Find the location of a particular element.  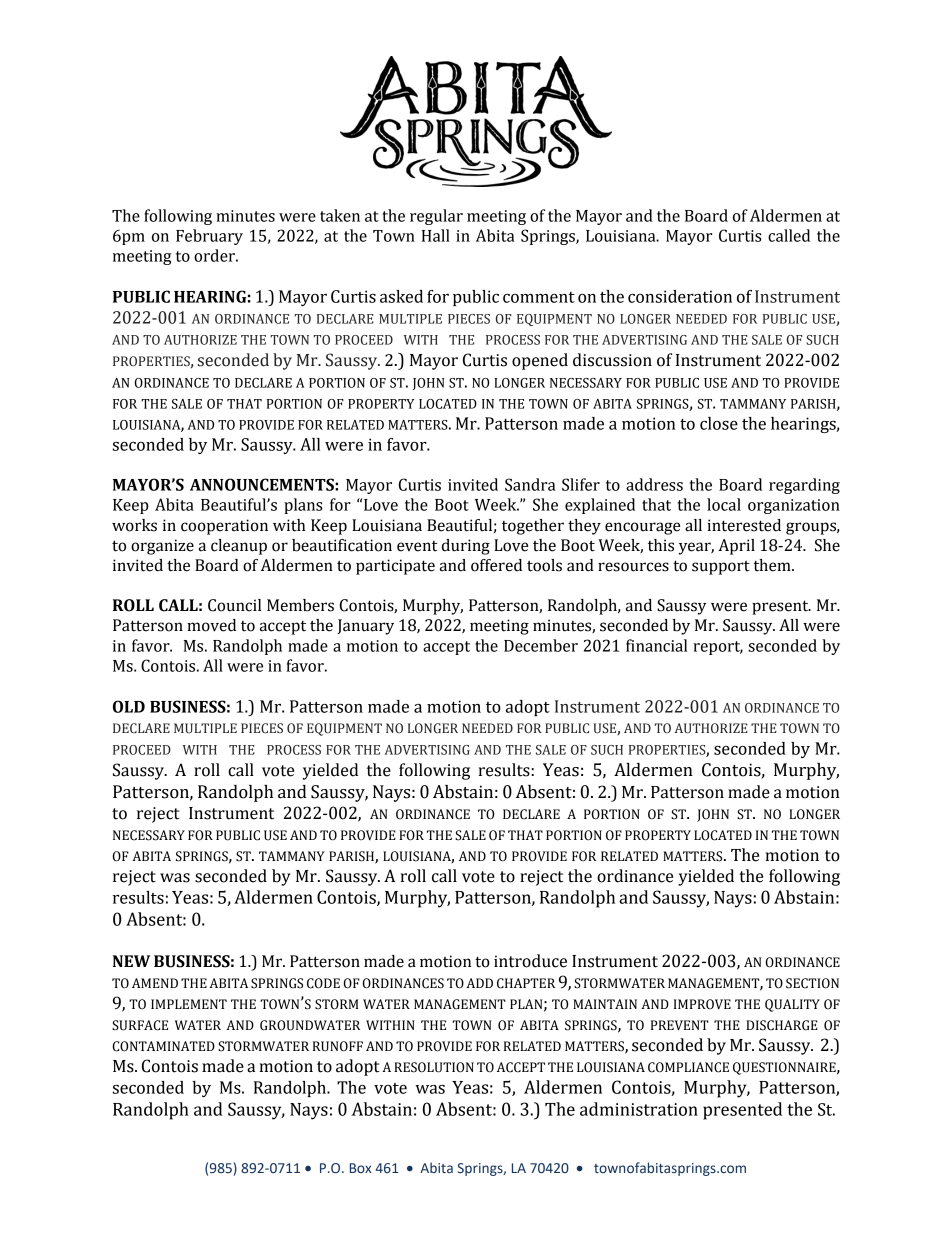

NEW is located at coordinates (131, 961).
